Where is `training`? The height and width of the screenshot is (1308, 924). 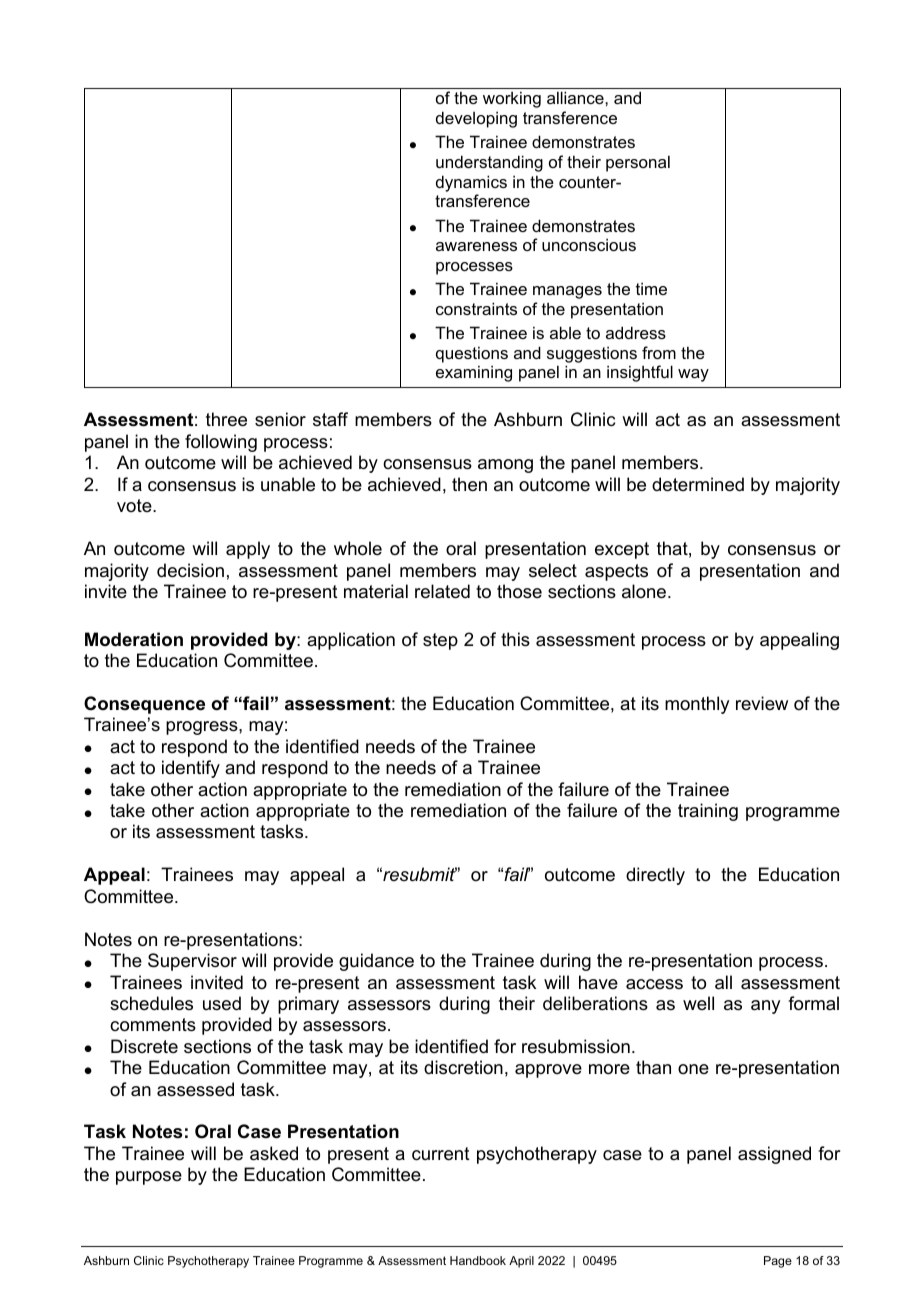
training is located at coordinates (708, 812).
